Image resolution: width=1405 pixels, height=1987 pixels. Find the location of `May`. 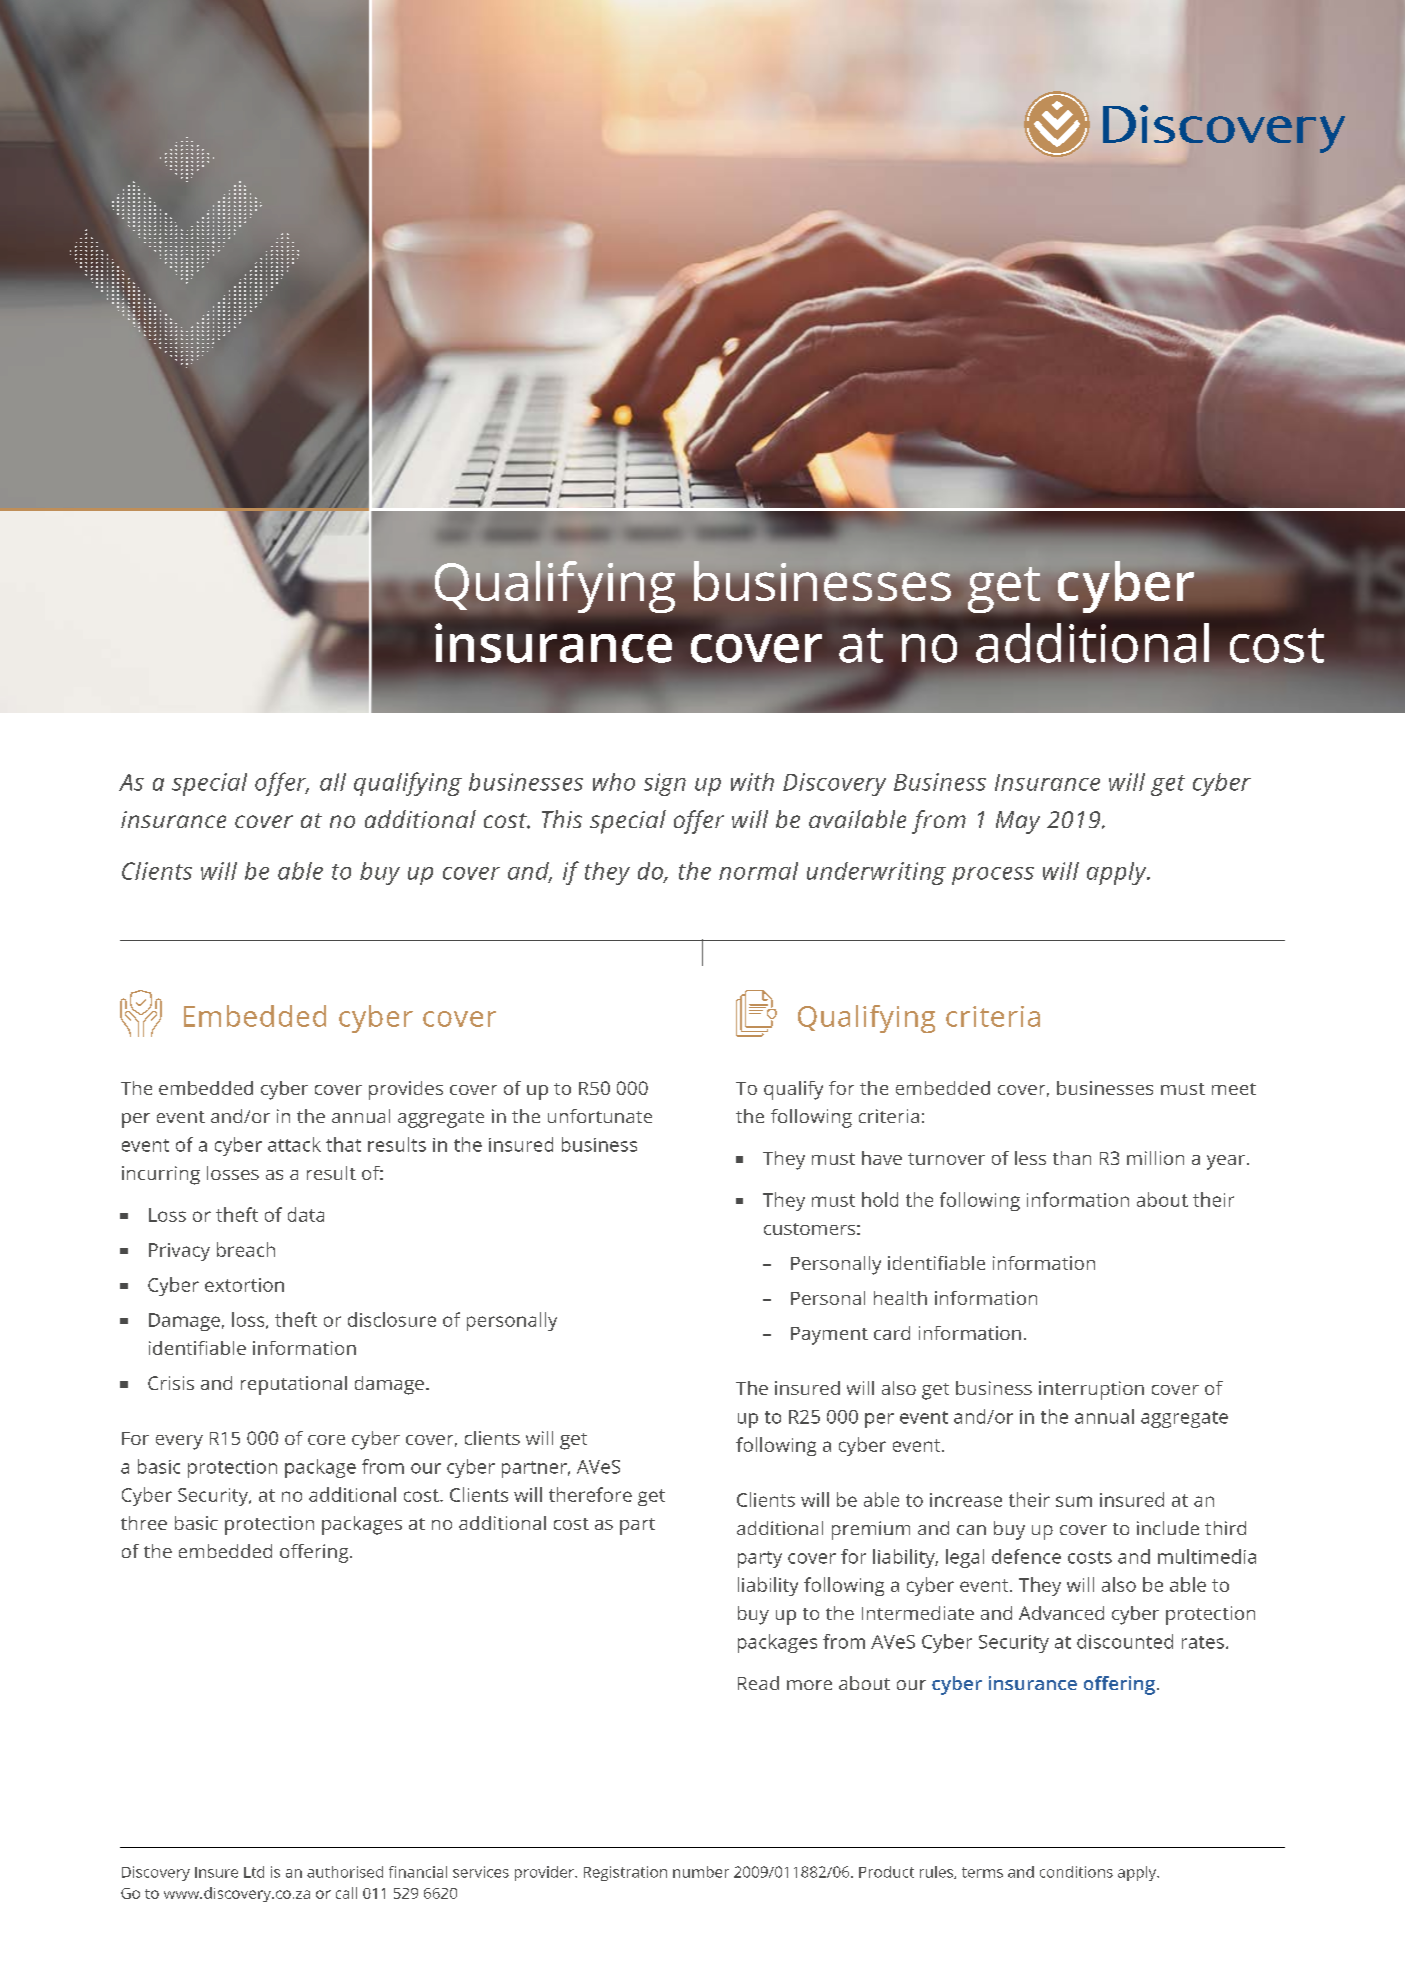

May is located at coordinates (1018, 822).
